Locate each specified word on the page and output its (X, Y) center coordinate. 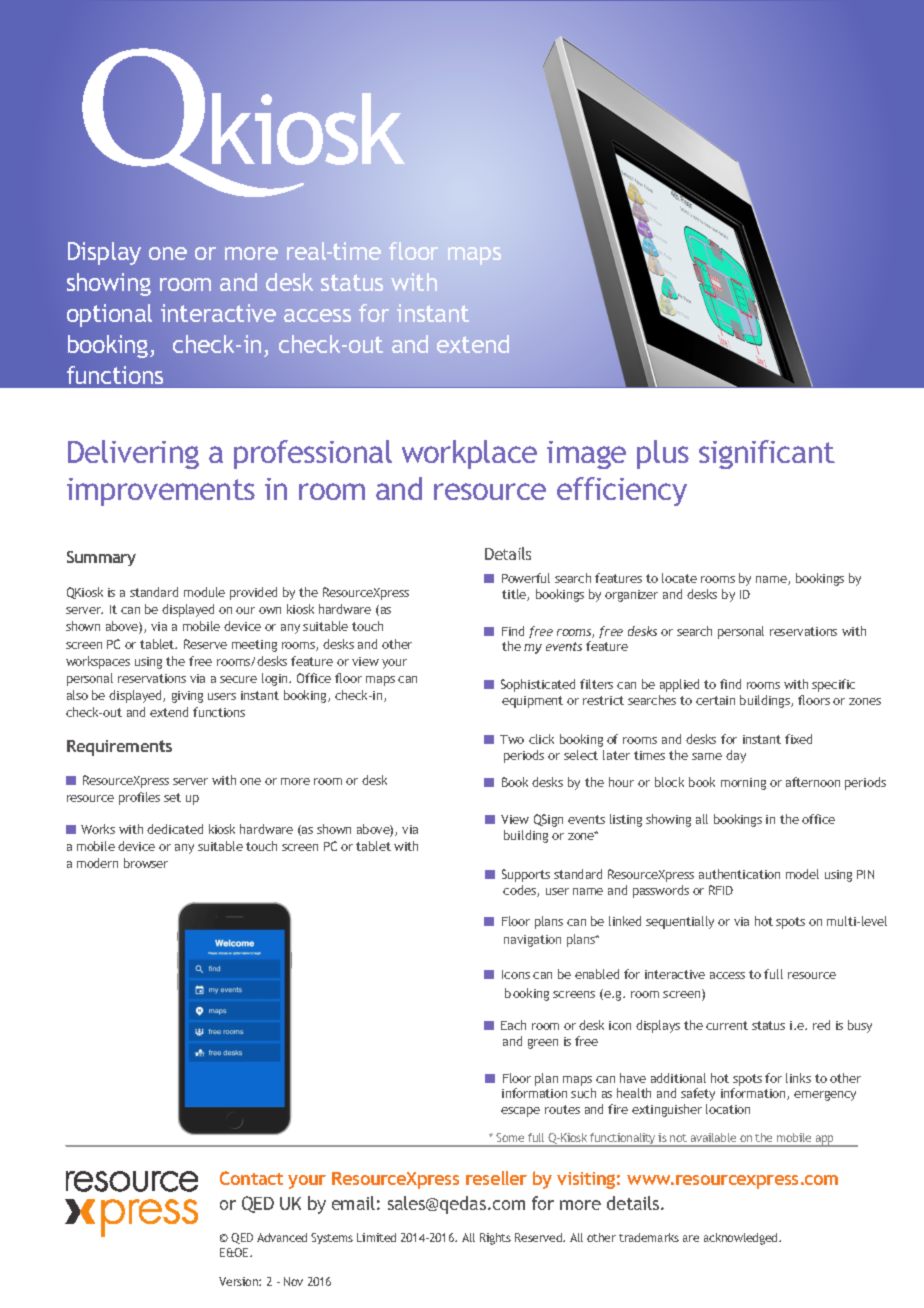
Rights (495, 1239)
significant (767, 454)
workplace (469, 454)
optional (109, 315)
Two (512, 739)
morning (743, 784)
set (172, 797)
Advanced (282, 1237)
